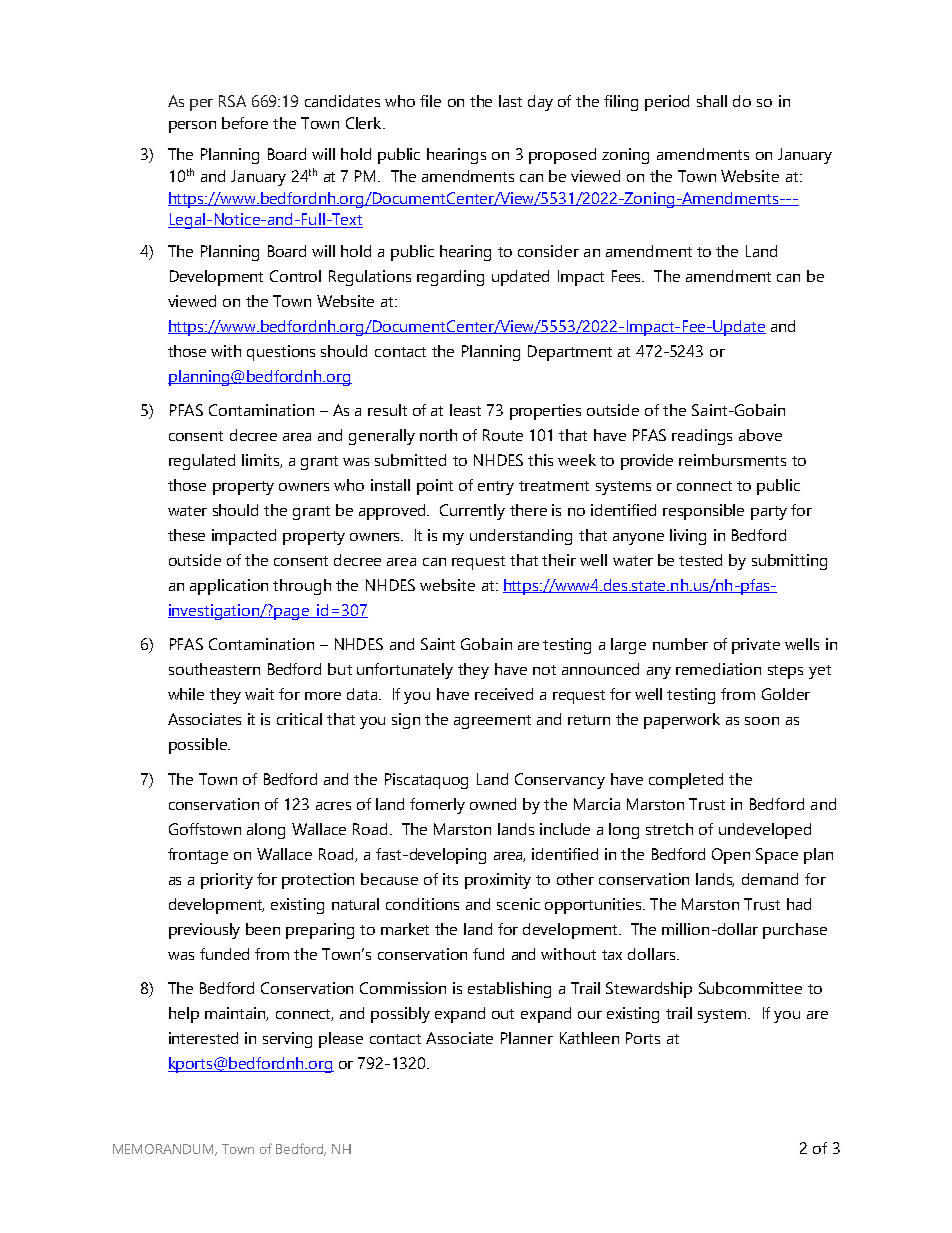 The height and width of the screenshot is (1233, 952). What do you see at coordinates (164, 1150) in the screenshot?
I see `MEMORANDUM` at bounding box center [164, 1150].
